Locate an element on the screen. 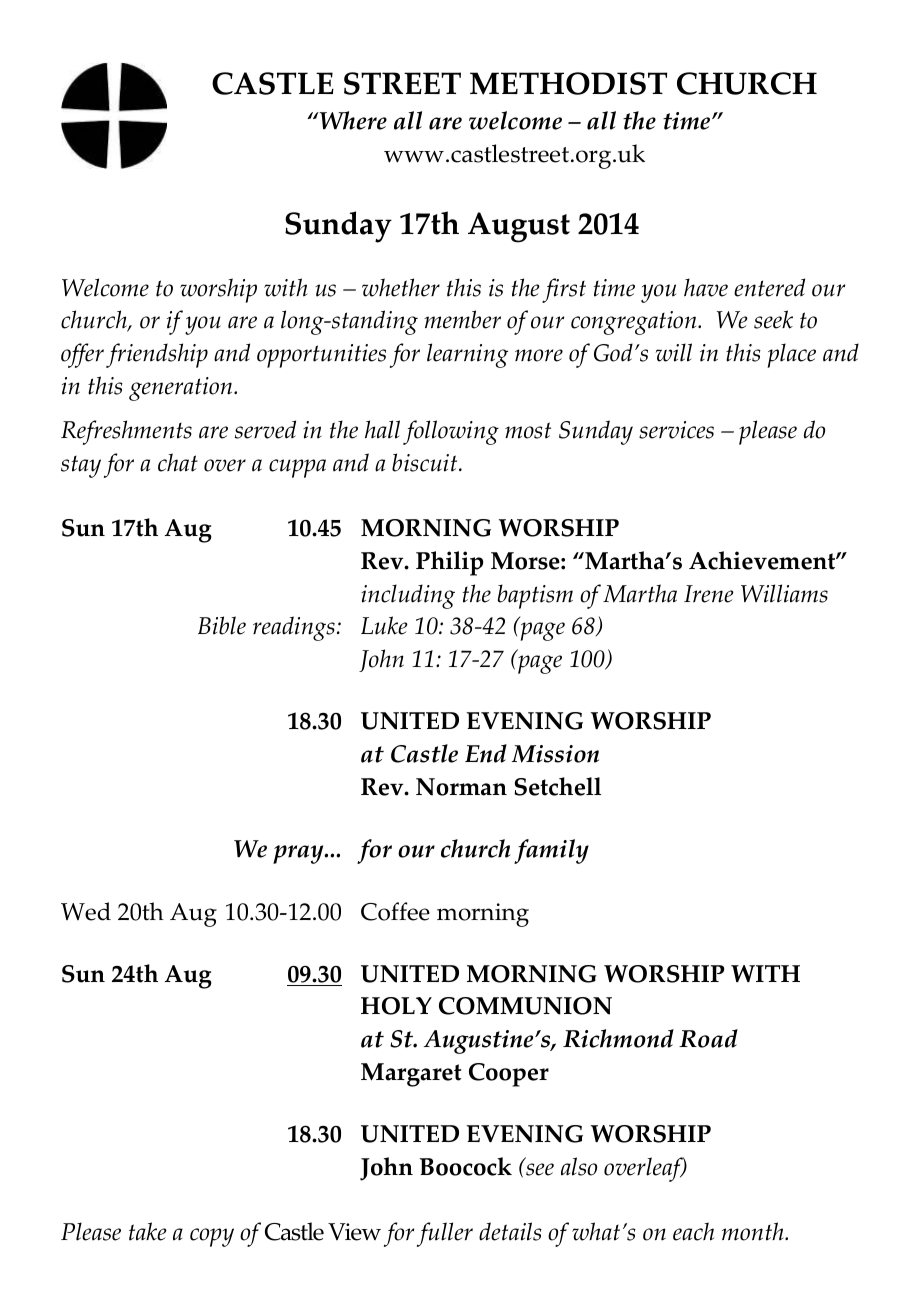  Luke is located at coordinates (384, 625).
